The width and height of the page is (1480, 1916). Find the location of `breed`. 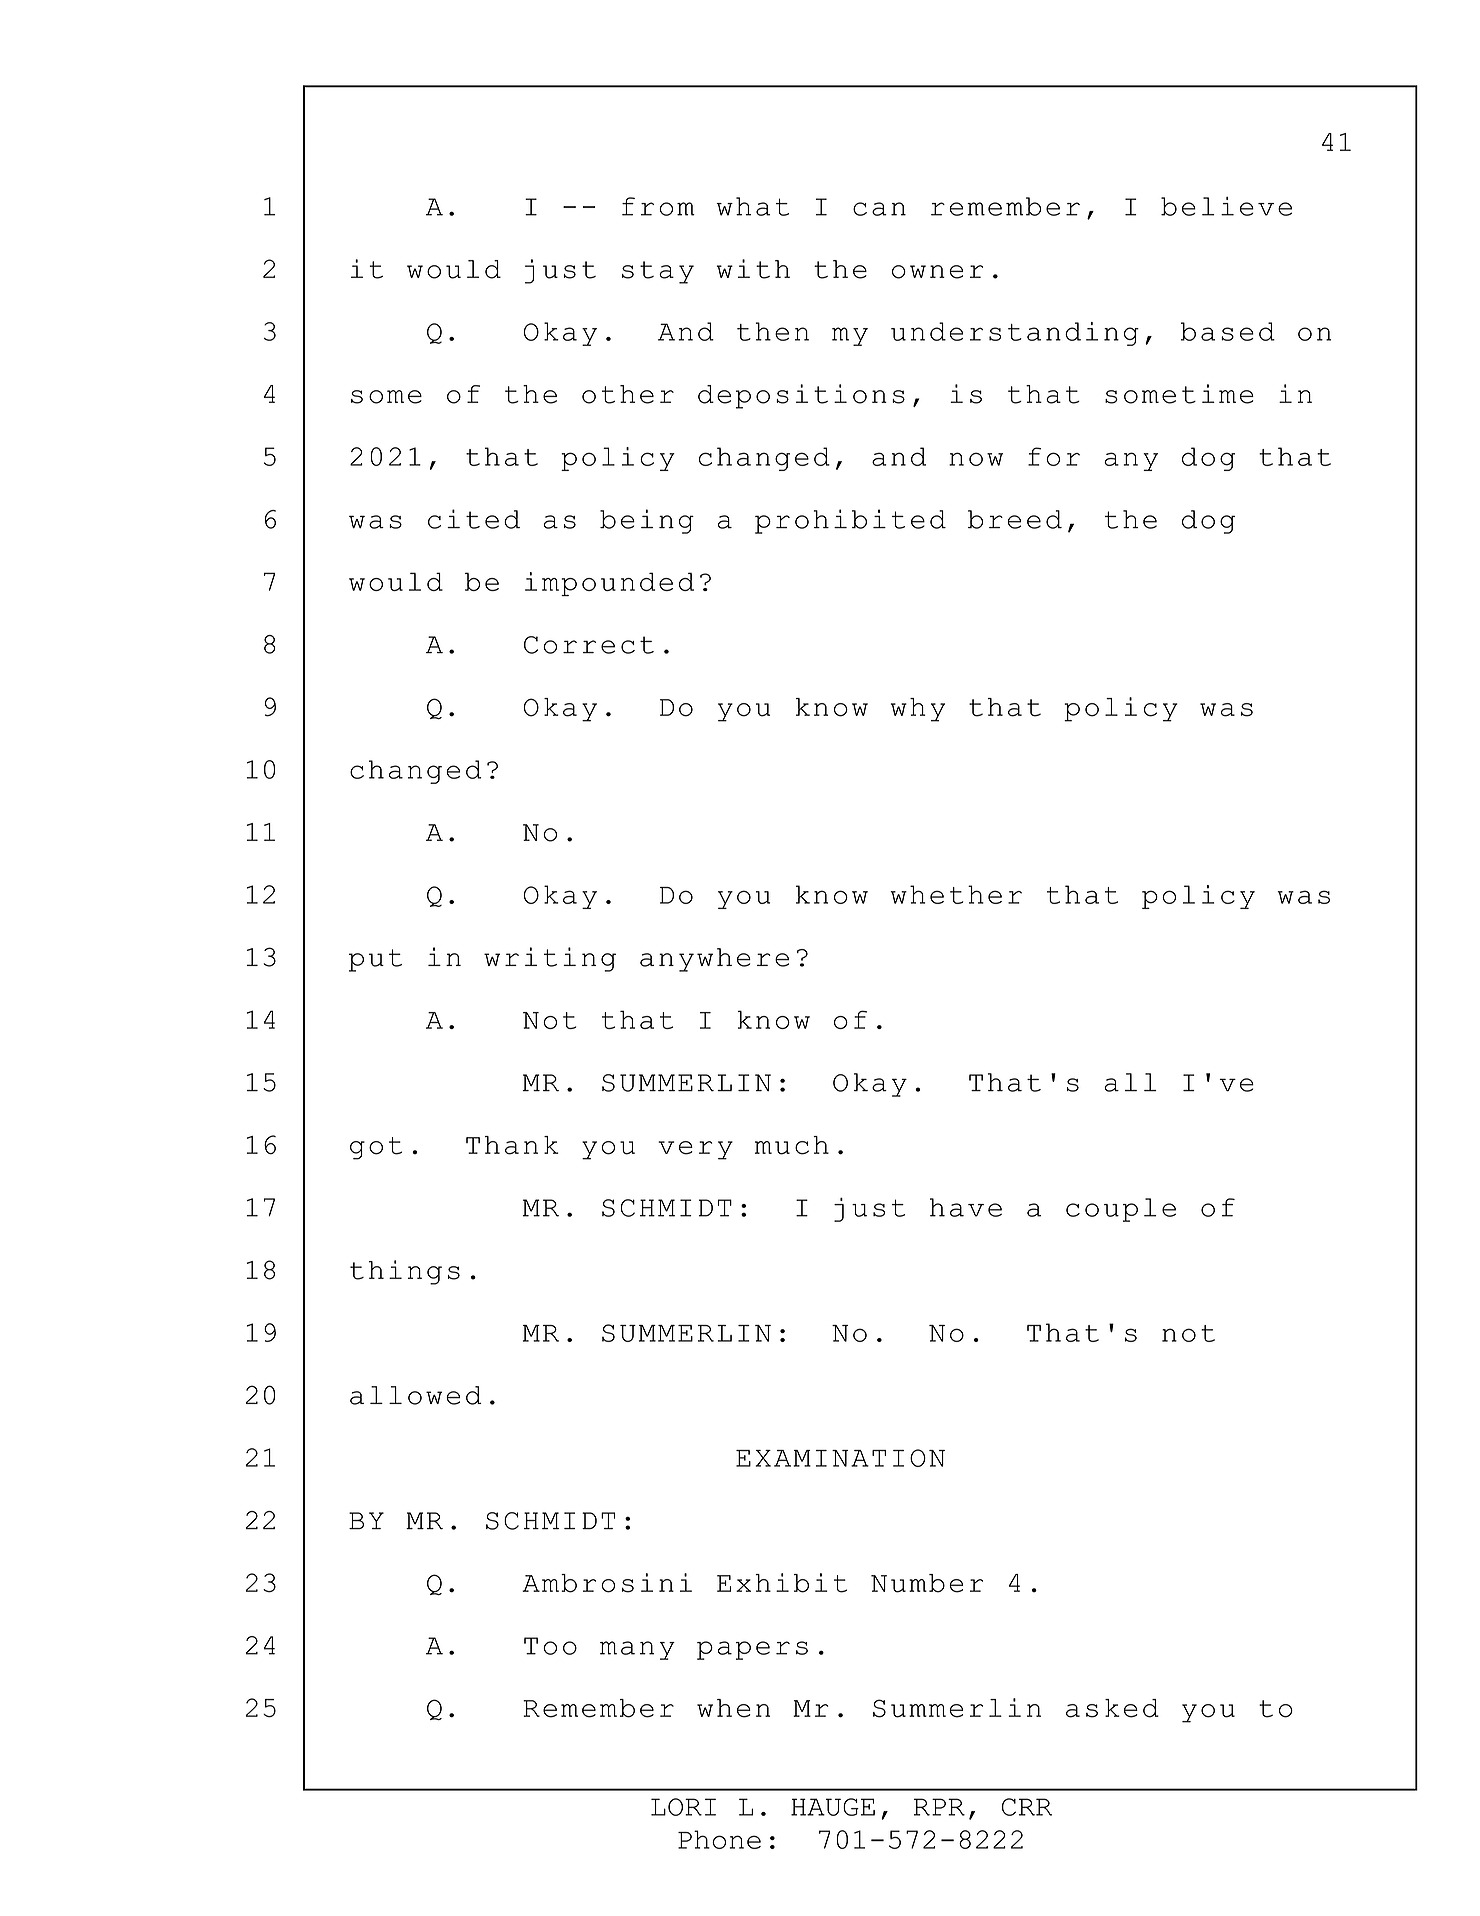

breed is located at coordinates (1015, 519).
